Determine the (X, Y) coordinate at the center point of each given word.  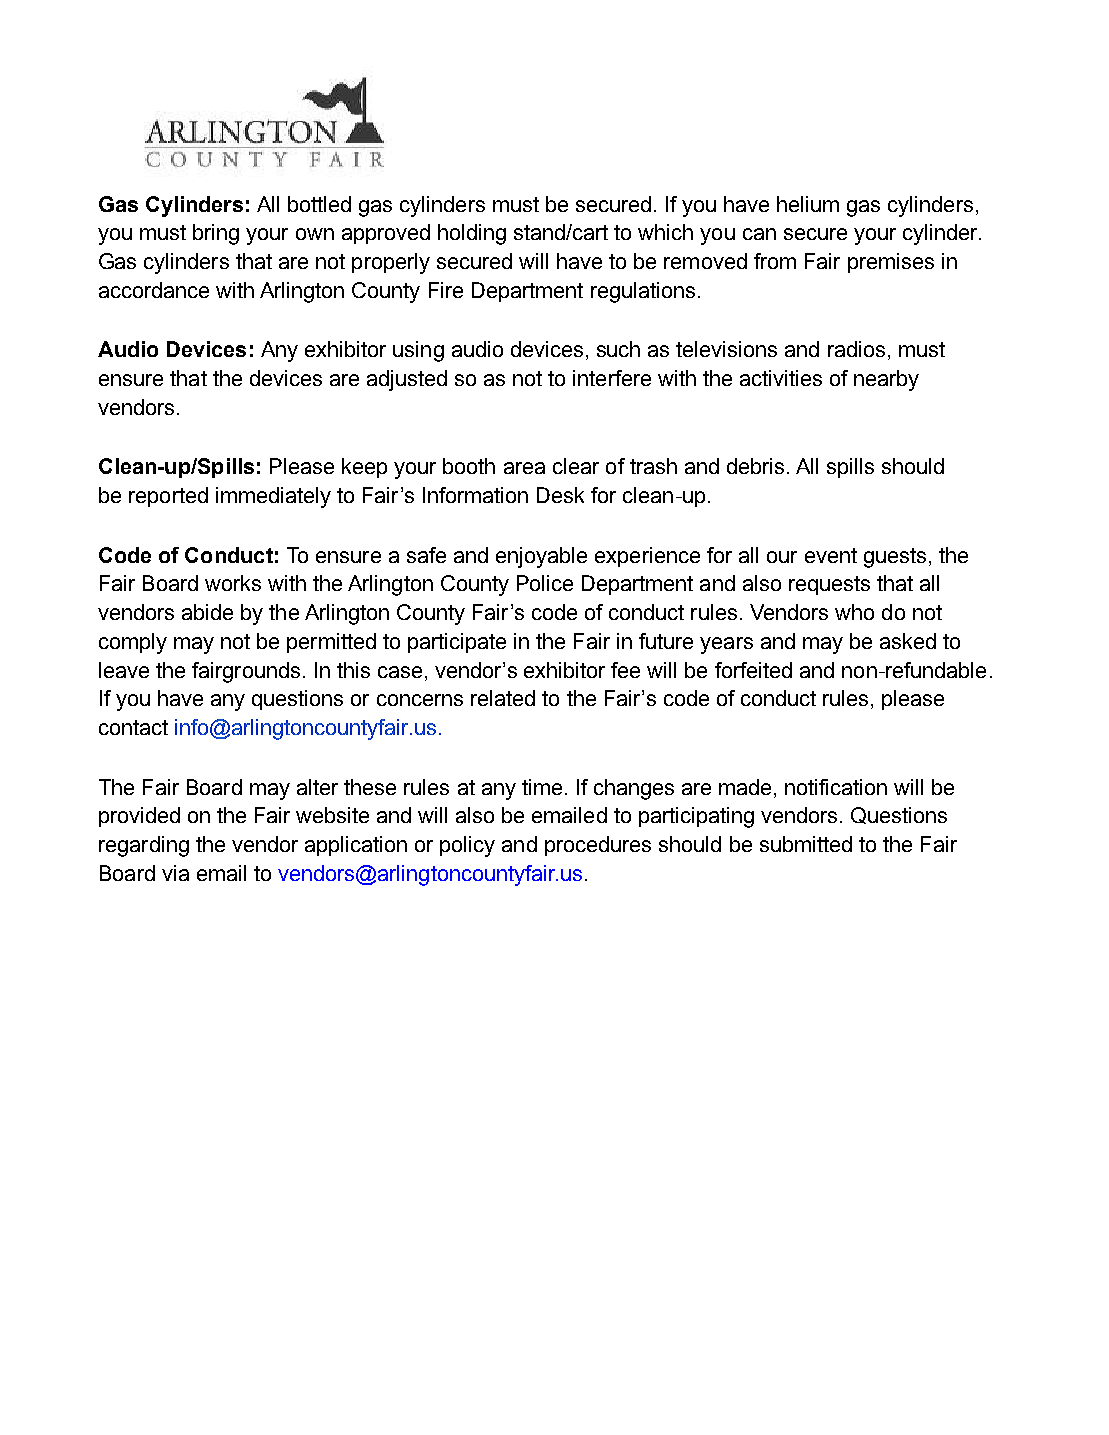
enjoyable (541, 557)
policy (467, 846)
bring (216, 234)
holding (472, 234)
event (831, 555)
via (175, 873)
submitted (806, 844)
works (233, 583)
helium (808, 204)
